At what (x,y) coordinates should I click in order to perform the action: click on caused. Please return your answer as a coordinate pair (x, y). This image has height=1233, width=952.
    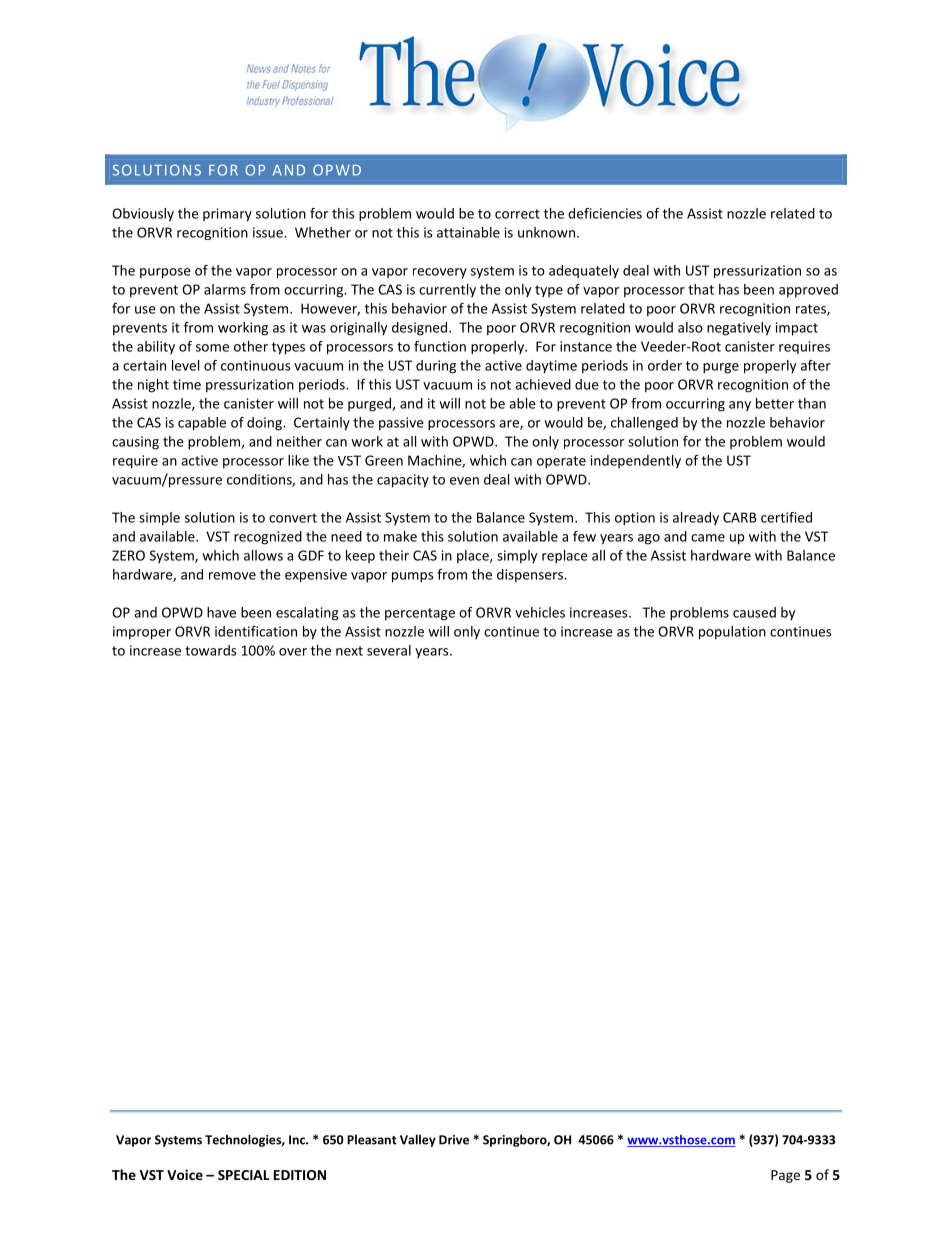
    Looking at the image, I should click on (754, 612).
